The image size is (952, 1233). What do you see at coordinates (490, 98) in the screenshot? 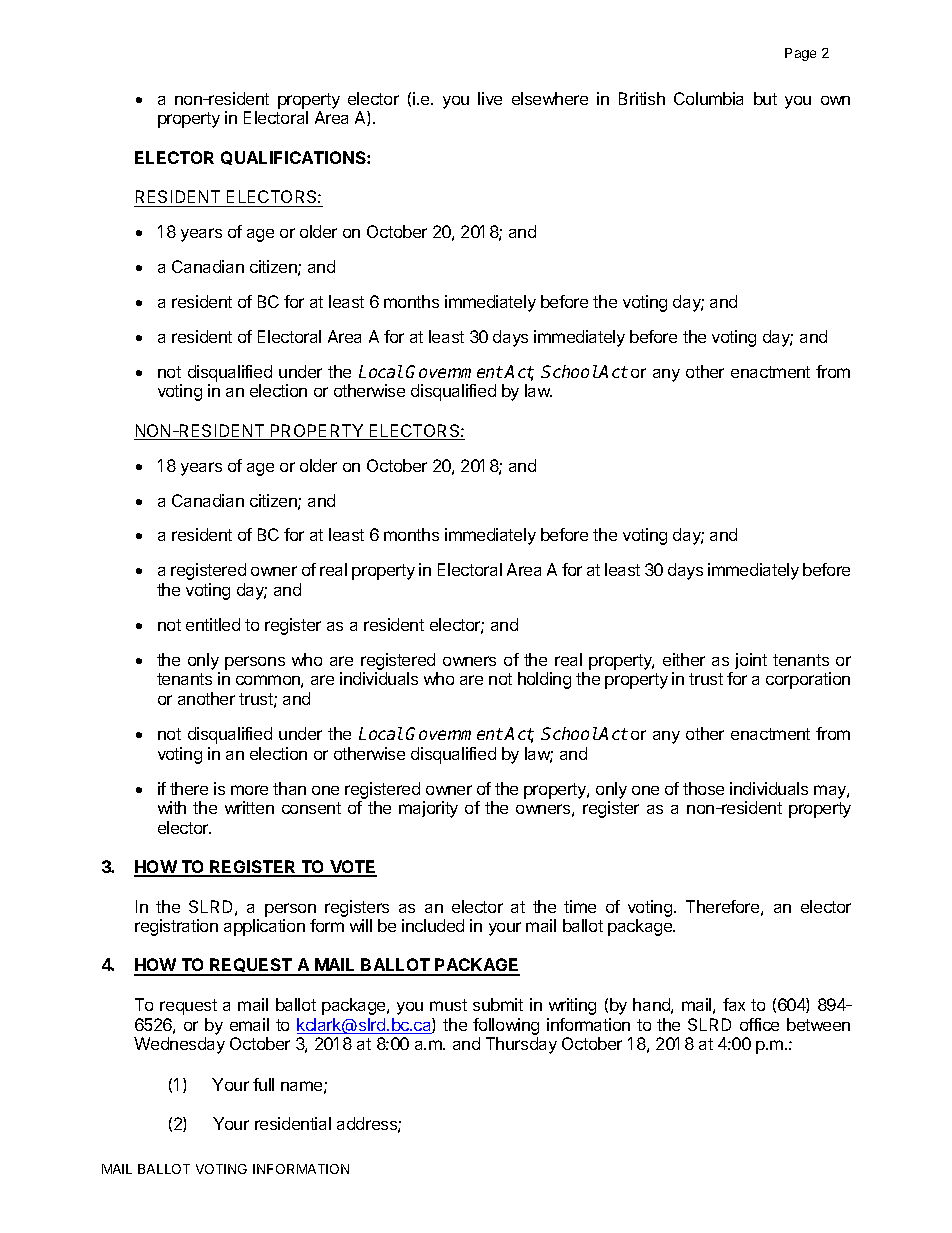
I see `live` at bounding box center [490, 98].
